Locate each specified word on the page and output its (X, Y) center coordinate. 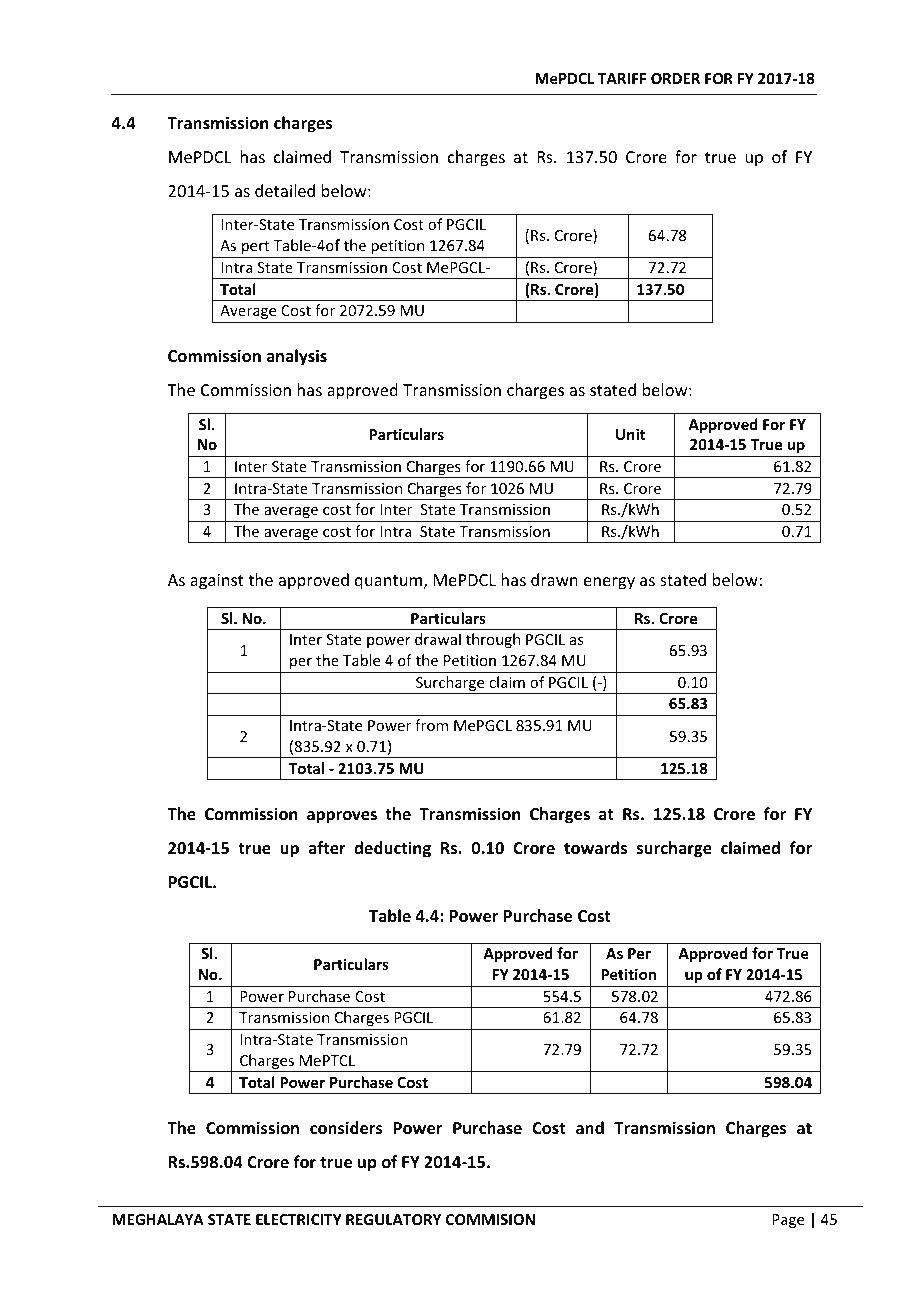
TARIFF (622, 78)
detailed (285, 190)
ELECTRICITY (299, 1219)
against (217, 582)
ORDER (675, 78)
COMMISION (490, 1219)
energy (609, 583)
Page (788, 1221)
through (493, 640)
